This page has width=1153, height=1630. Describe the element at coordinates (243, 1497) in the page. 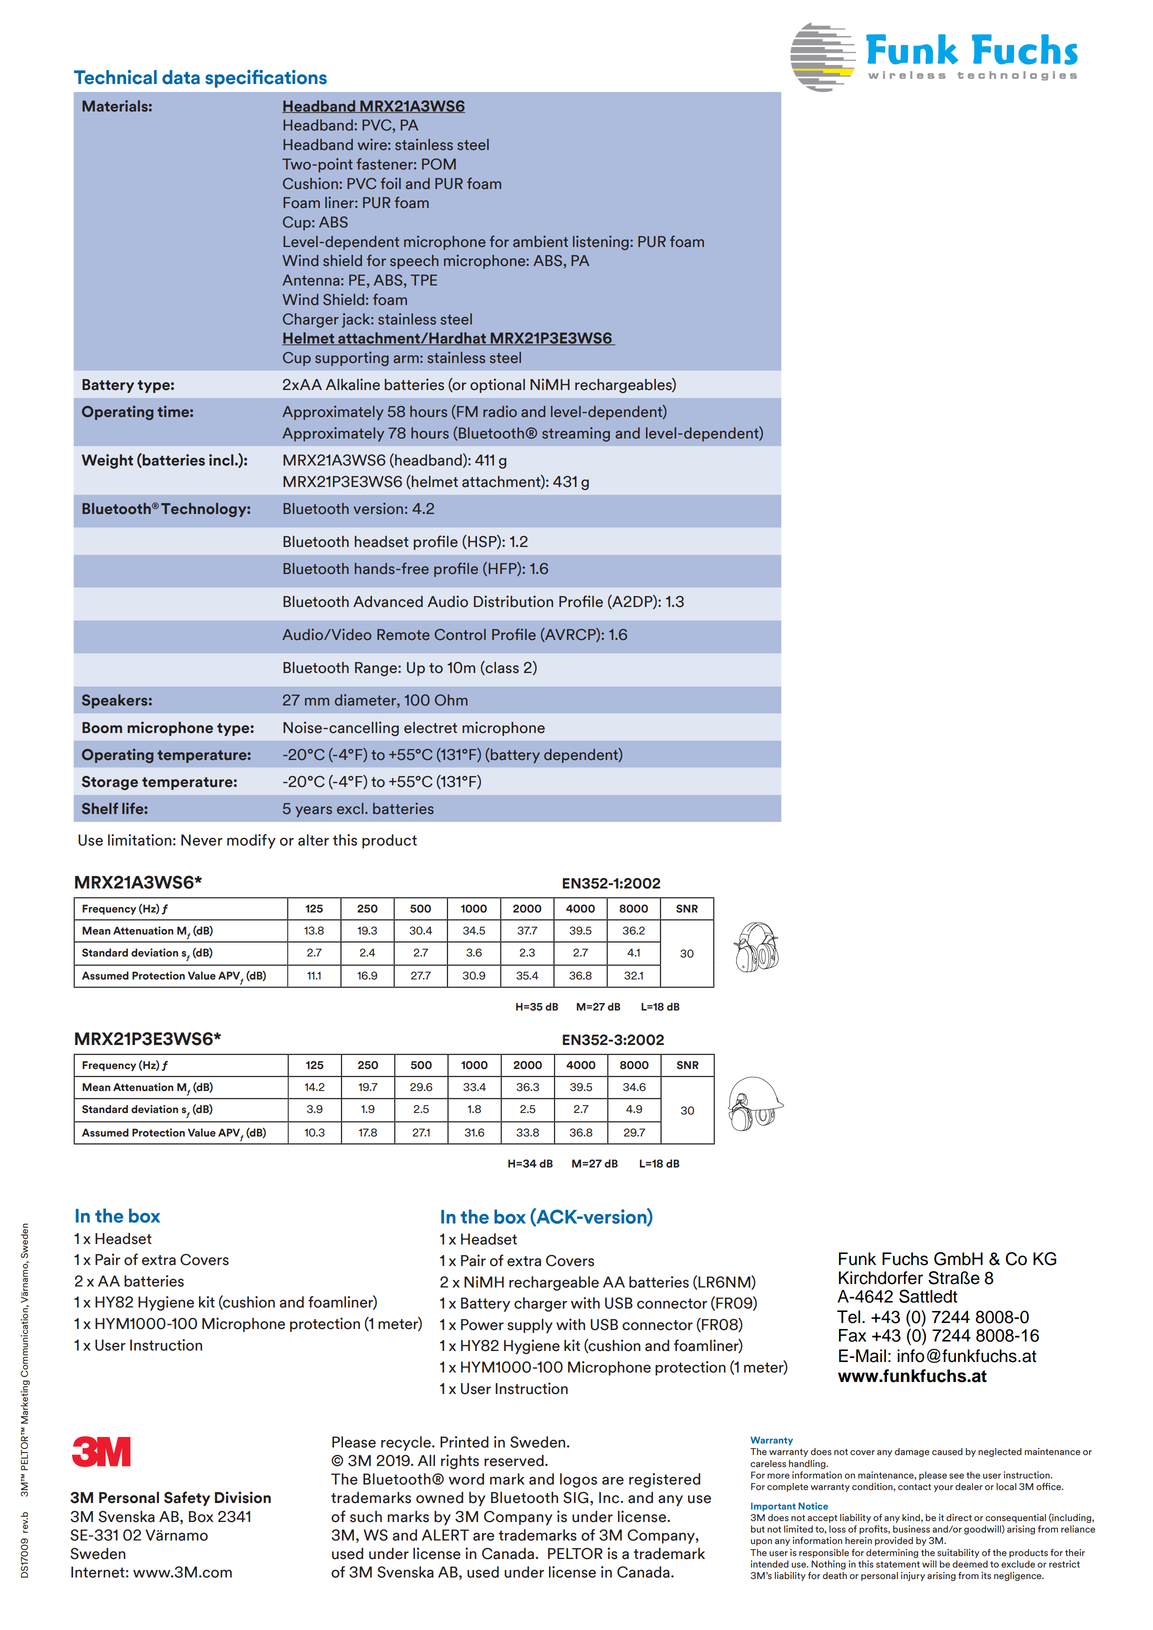

I see `Division` at that location.
